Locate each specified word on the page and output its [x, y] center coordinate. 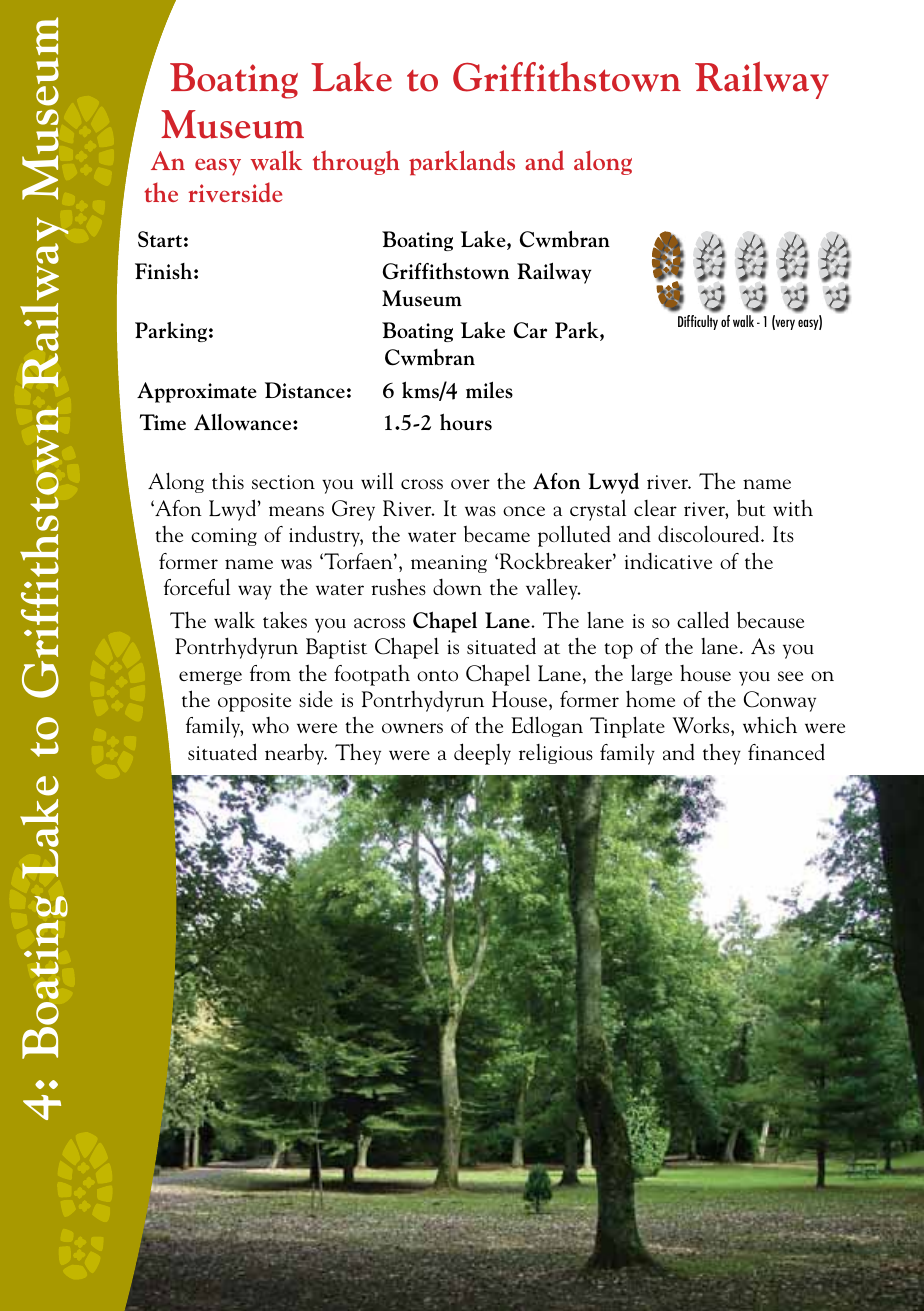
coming [224, 537]
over [470, 484]
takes [285, 620]
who [270, 725]
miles [489, 390]
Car [530, 330]
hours [466, 422]
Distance [305, 390]
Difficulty [698, 322]
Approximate [197, 392]
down [457, 587]
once [524, 511]
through [356, 162]
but [751, 508]
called [703, 619]
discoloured [710, 534]
